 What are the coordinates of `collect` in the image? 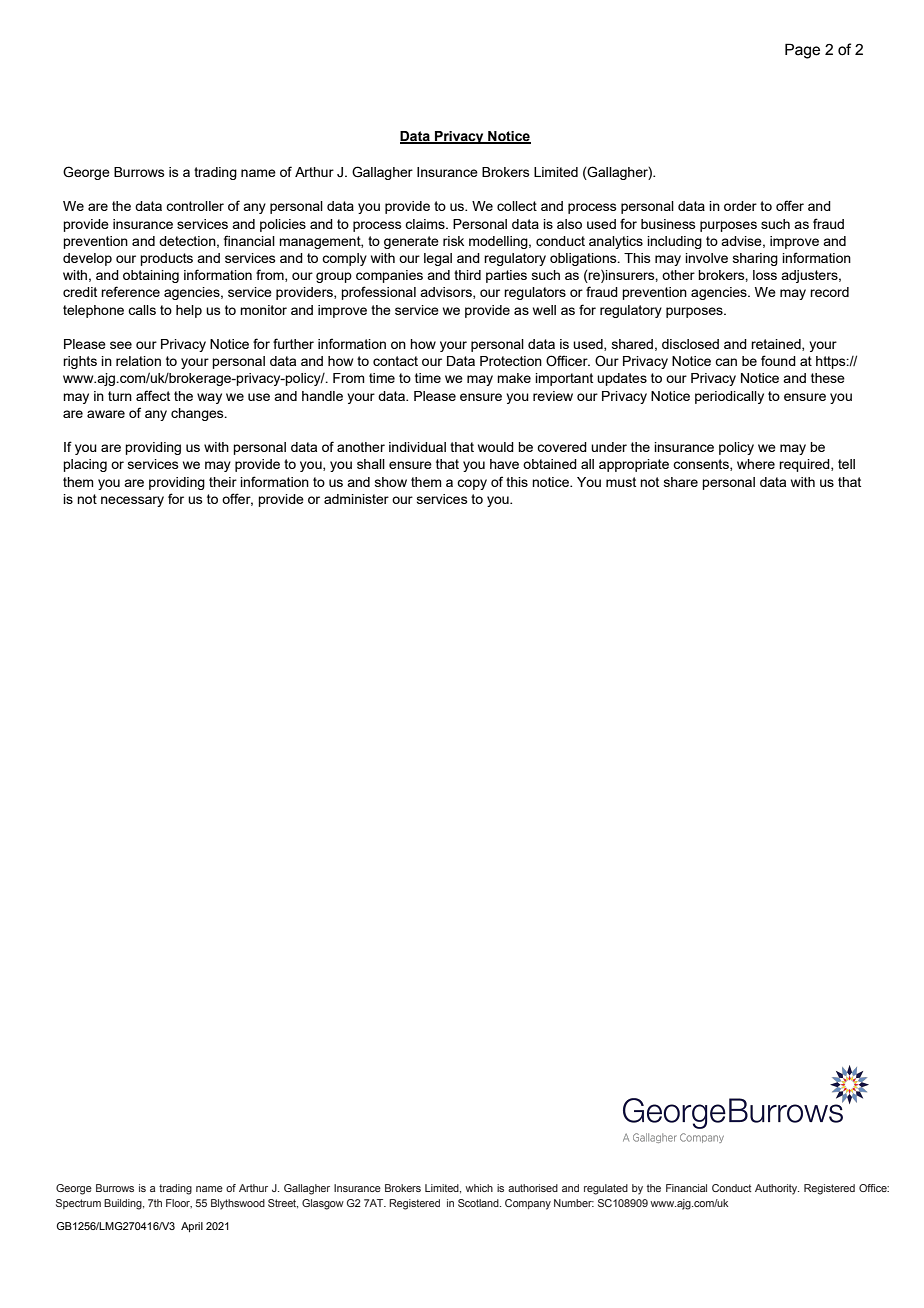 It's located at (517, 206).
